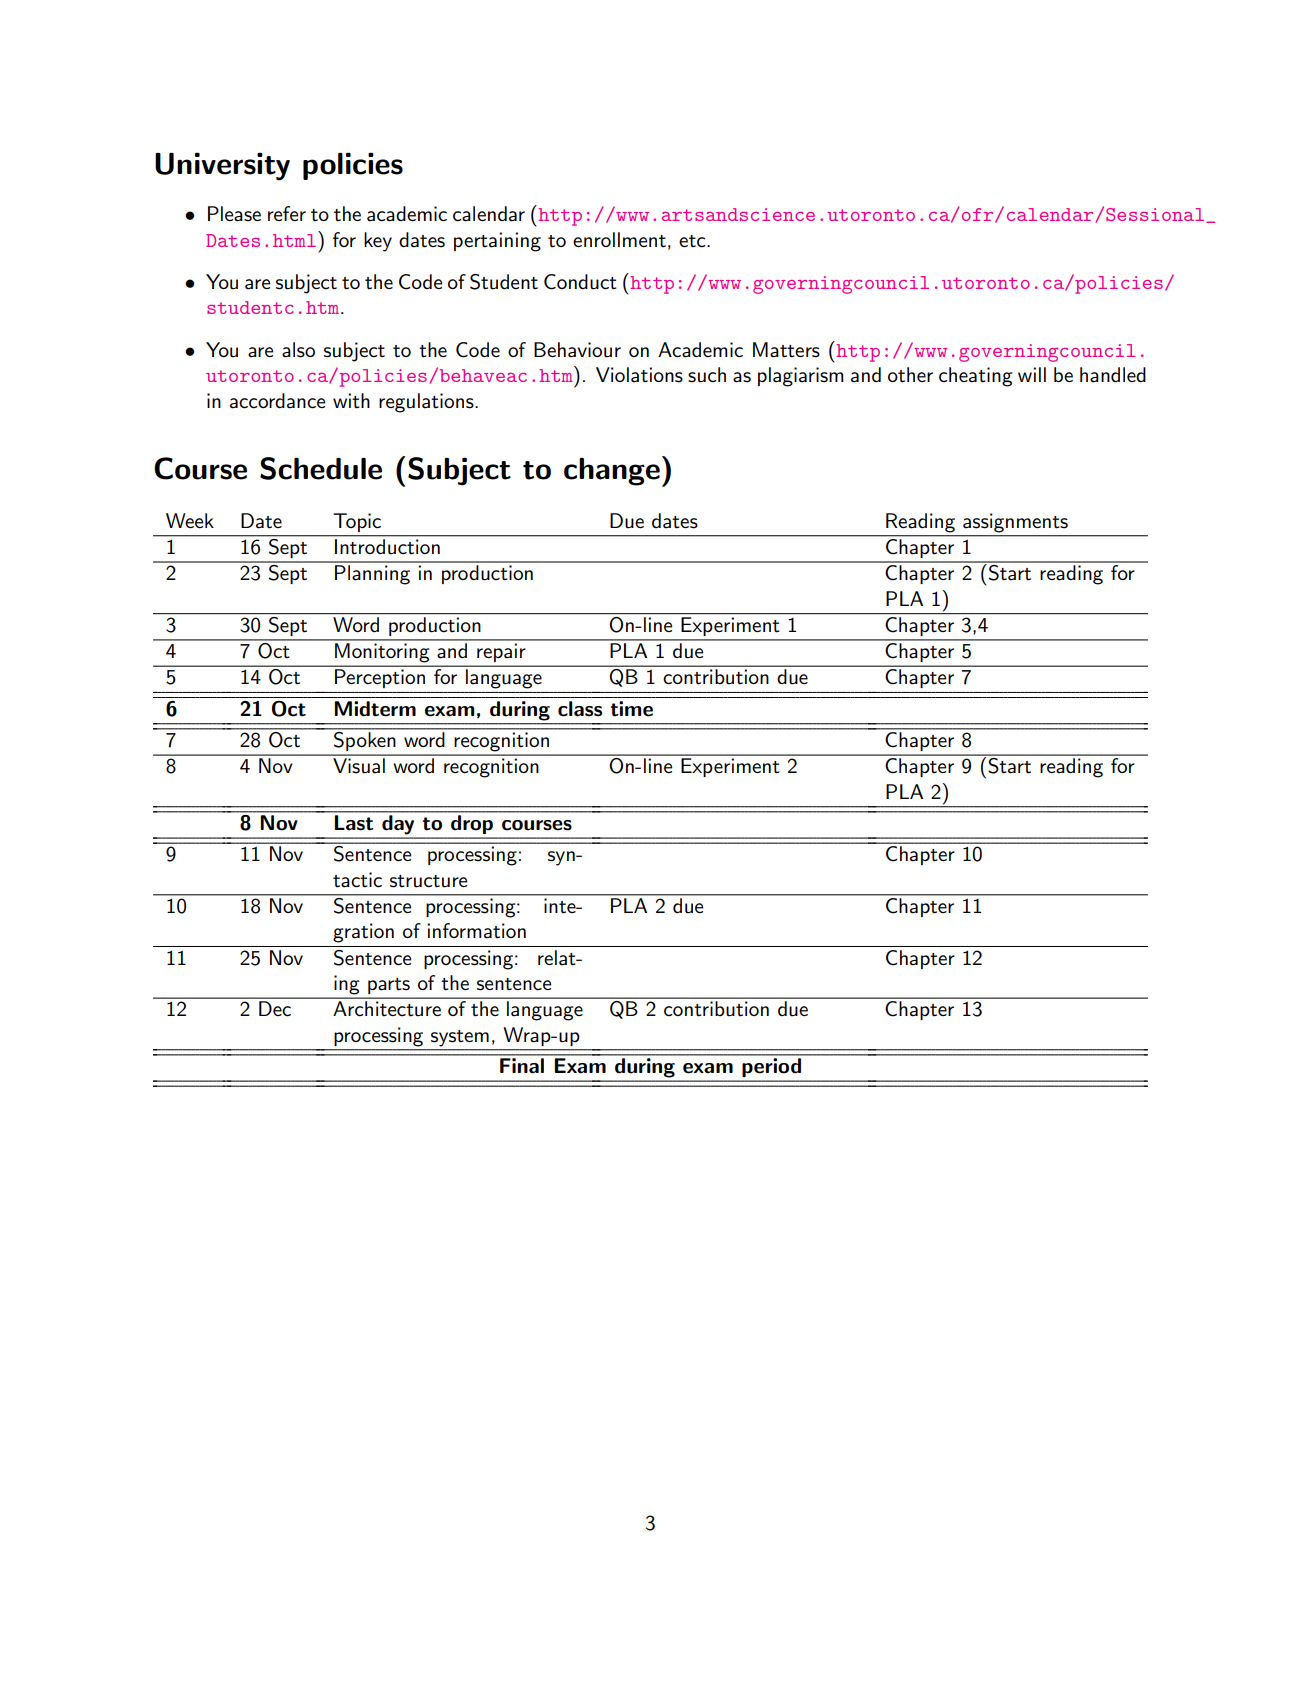  I want to click on system, so click(460, 1038).
